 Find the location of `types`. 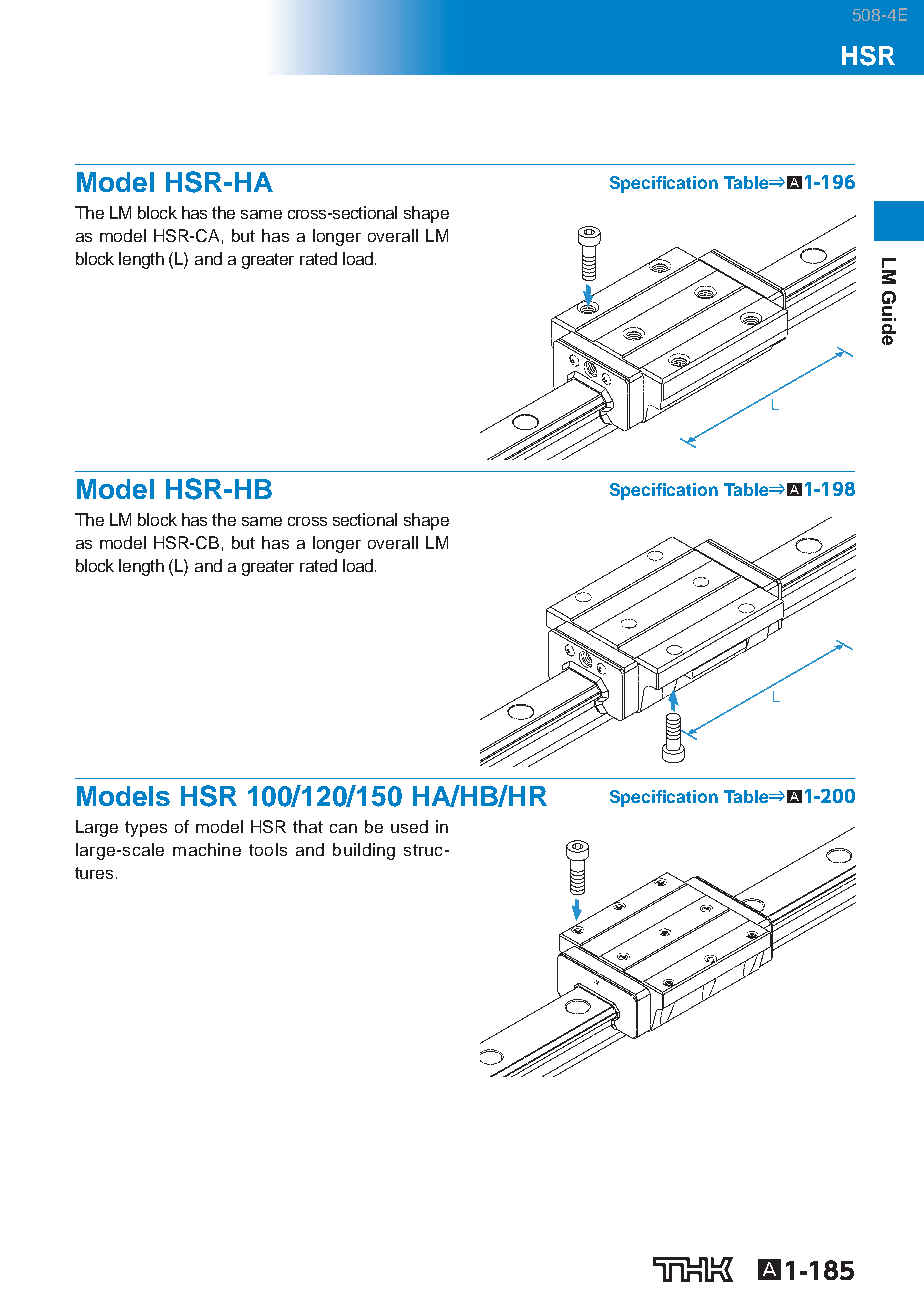

types is located at coordinates (146, 829).
